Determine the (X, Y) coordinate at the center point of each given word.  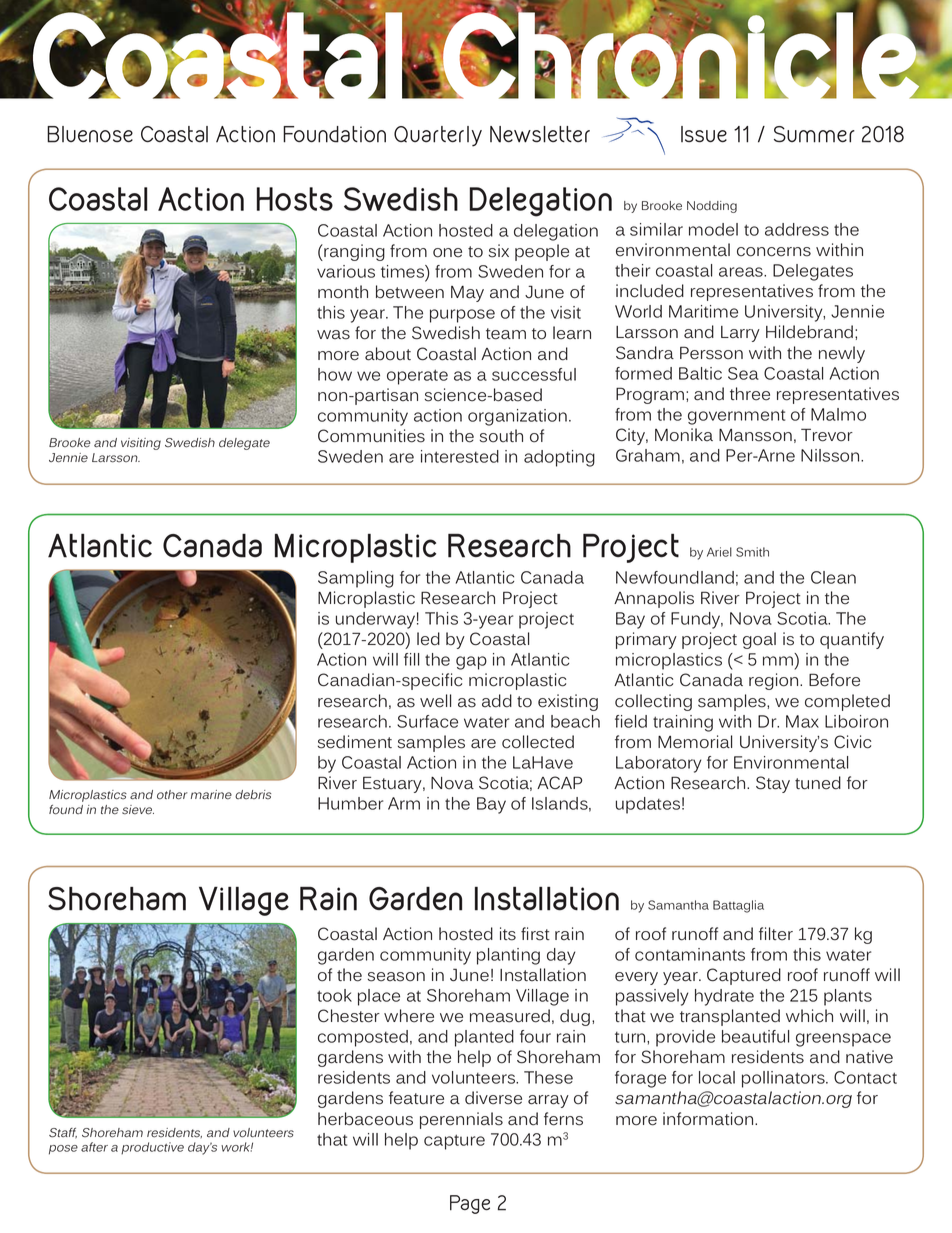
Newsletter (540, 134)
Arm (404, 803)
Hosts (295, 199)
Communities (371, 436)
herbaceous (365, 1119)
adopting (559, 458)
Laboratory (658, 764)
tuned (818, 783)
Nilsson (831, 455)
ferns (563, 1119)
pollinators (784, 1079)
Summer (814, 134)
